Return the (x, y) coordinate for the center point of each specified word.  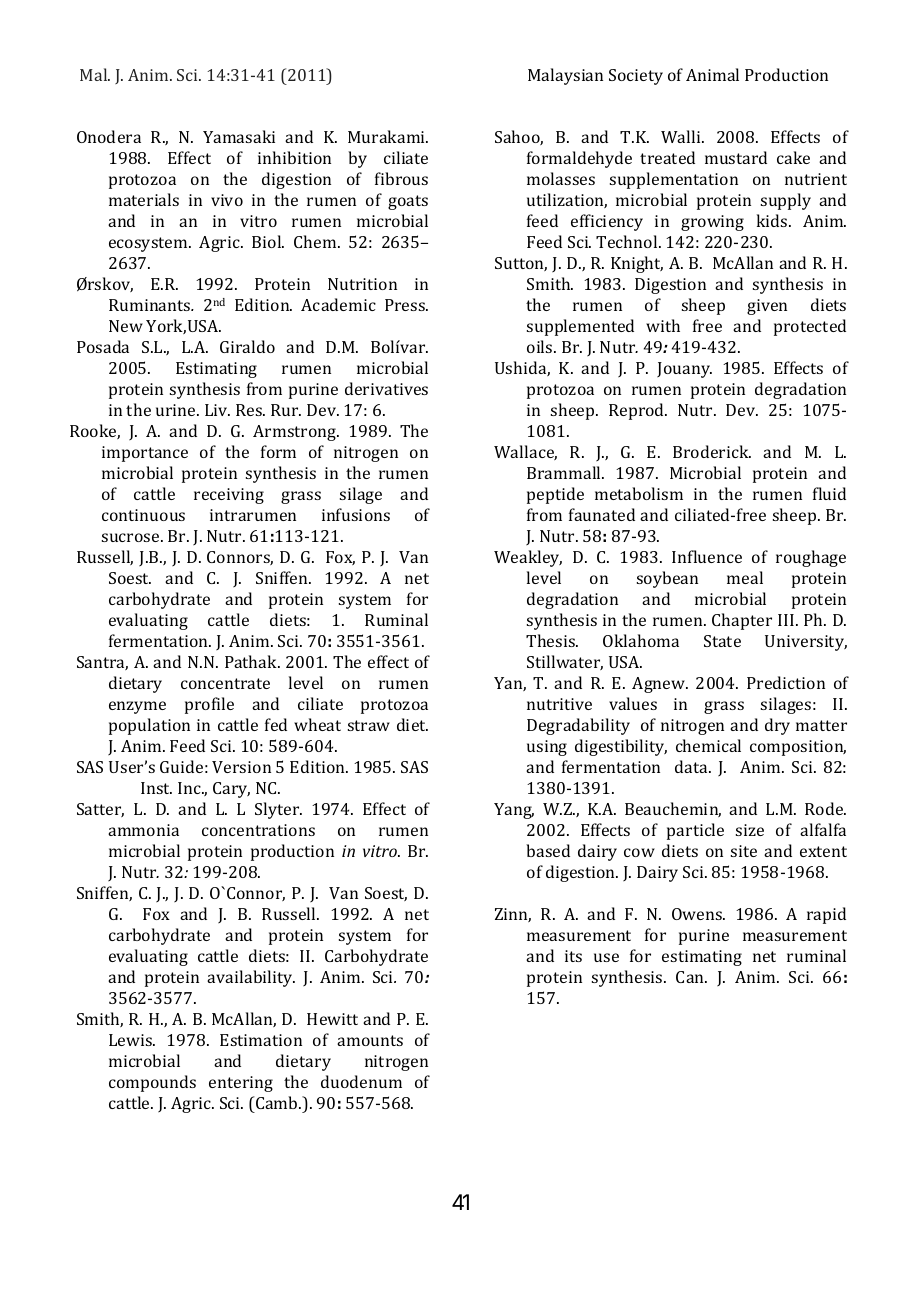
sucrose (132, 537)
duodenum (361, 1081)
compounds (152, 1083)
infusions (356, 514)
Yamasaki (239, 136)
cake (793, 157)
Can (691, 977)
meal (745, 577)
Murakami (388, 136)
